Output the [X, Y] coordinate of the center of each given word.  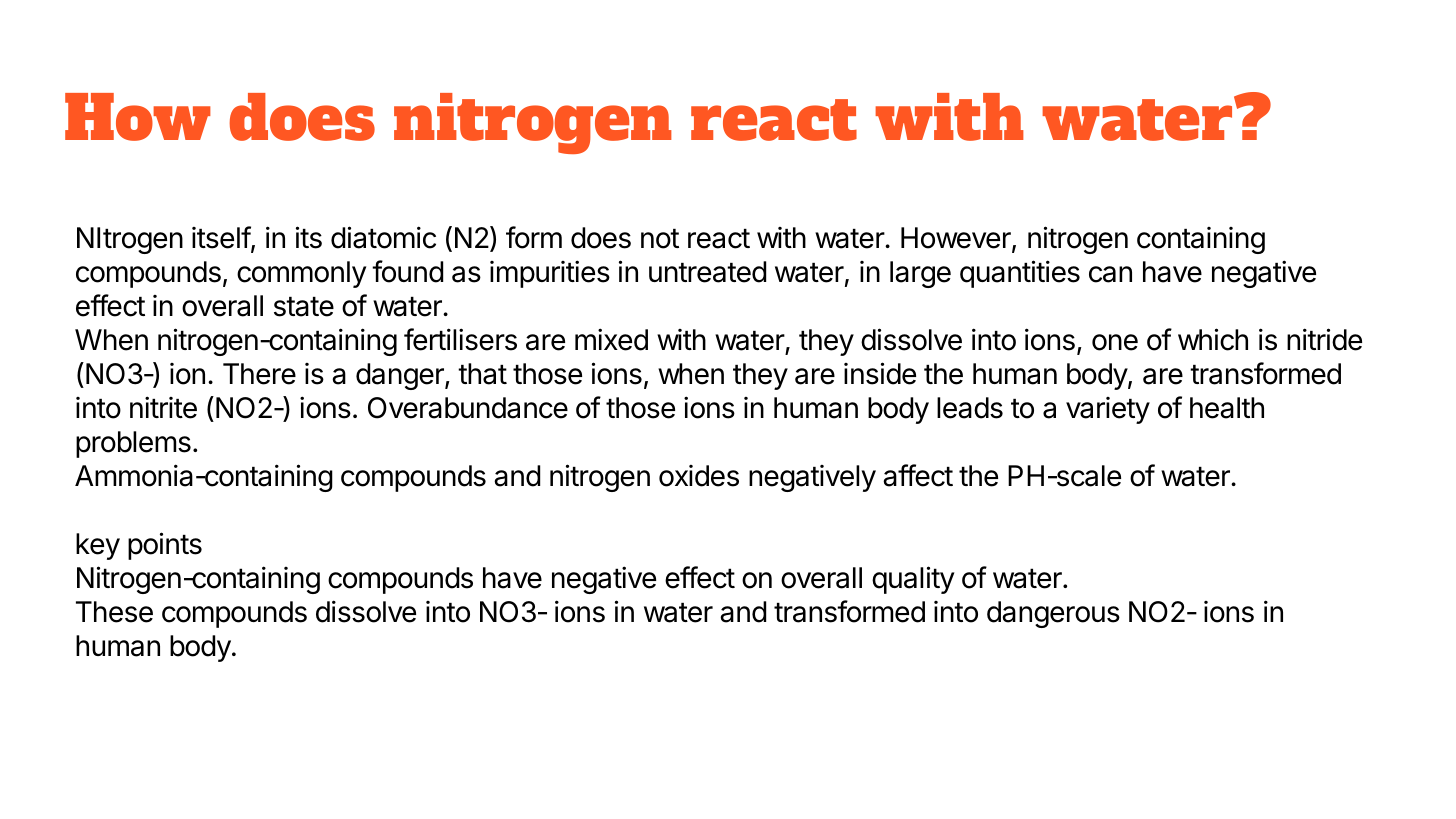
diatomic [383, 237]
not [660, 239]
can [1110, 274]
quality [913, 580]
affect [918, 475]
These [114, 612]
